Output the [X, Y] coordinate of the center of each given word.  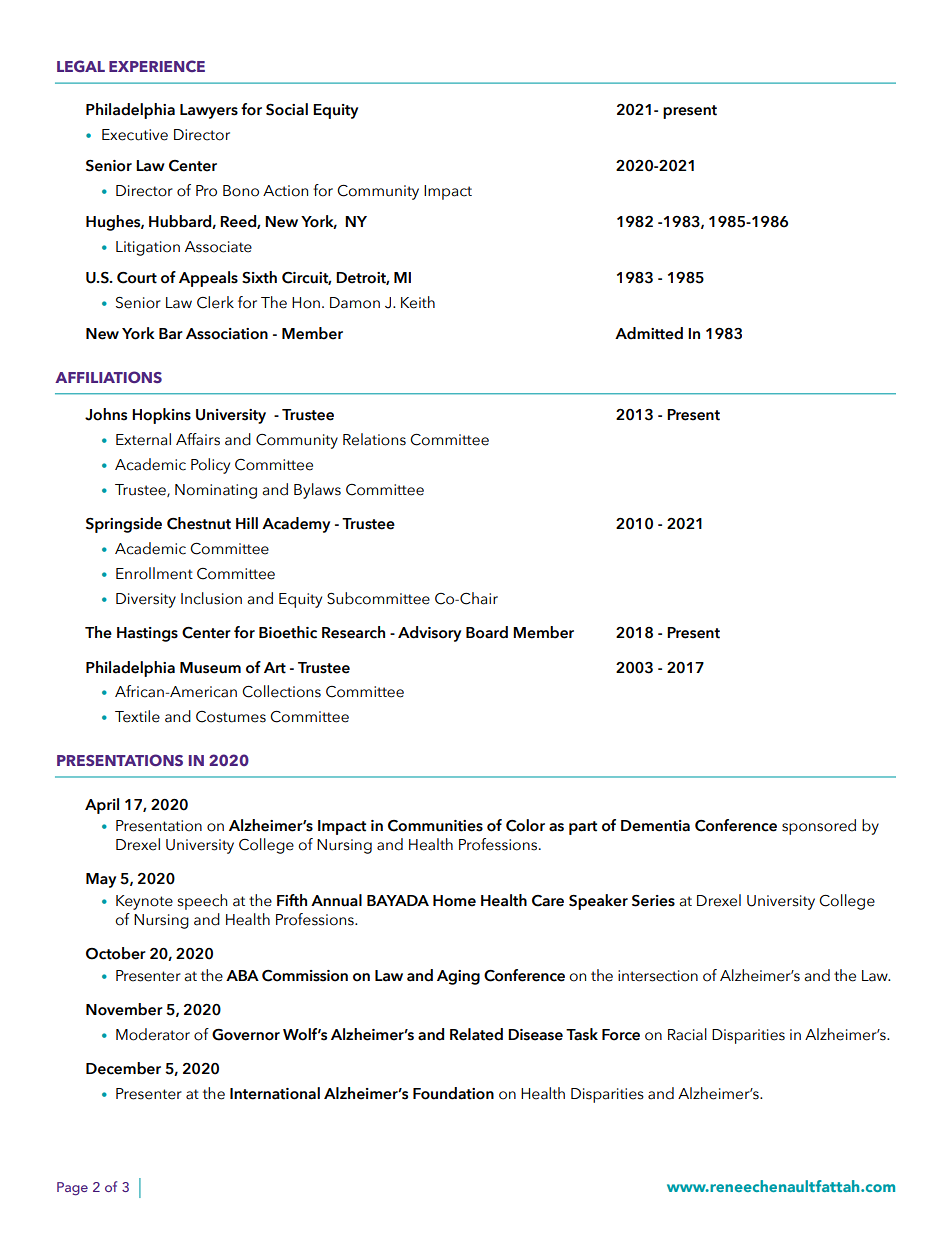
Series [653, 901]
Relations [374, 439]
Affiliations [108, 377]
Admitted [649, 333]
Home [454, 901]
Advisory [429, 634]
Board [487, 632]
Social [287, 109]
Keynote [144, 902]
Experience [157, 66]
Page [72, 1189]
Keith [418, 302]
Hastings [147, 634]
